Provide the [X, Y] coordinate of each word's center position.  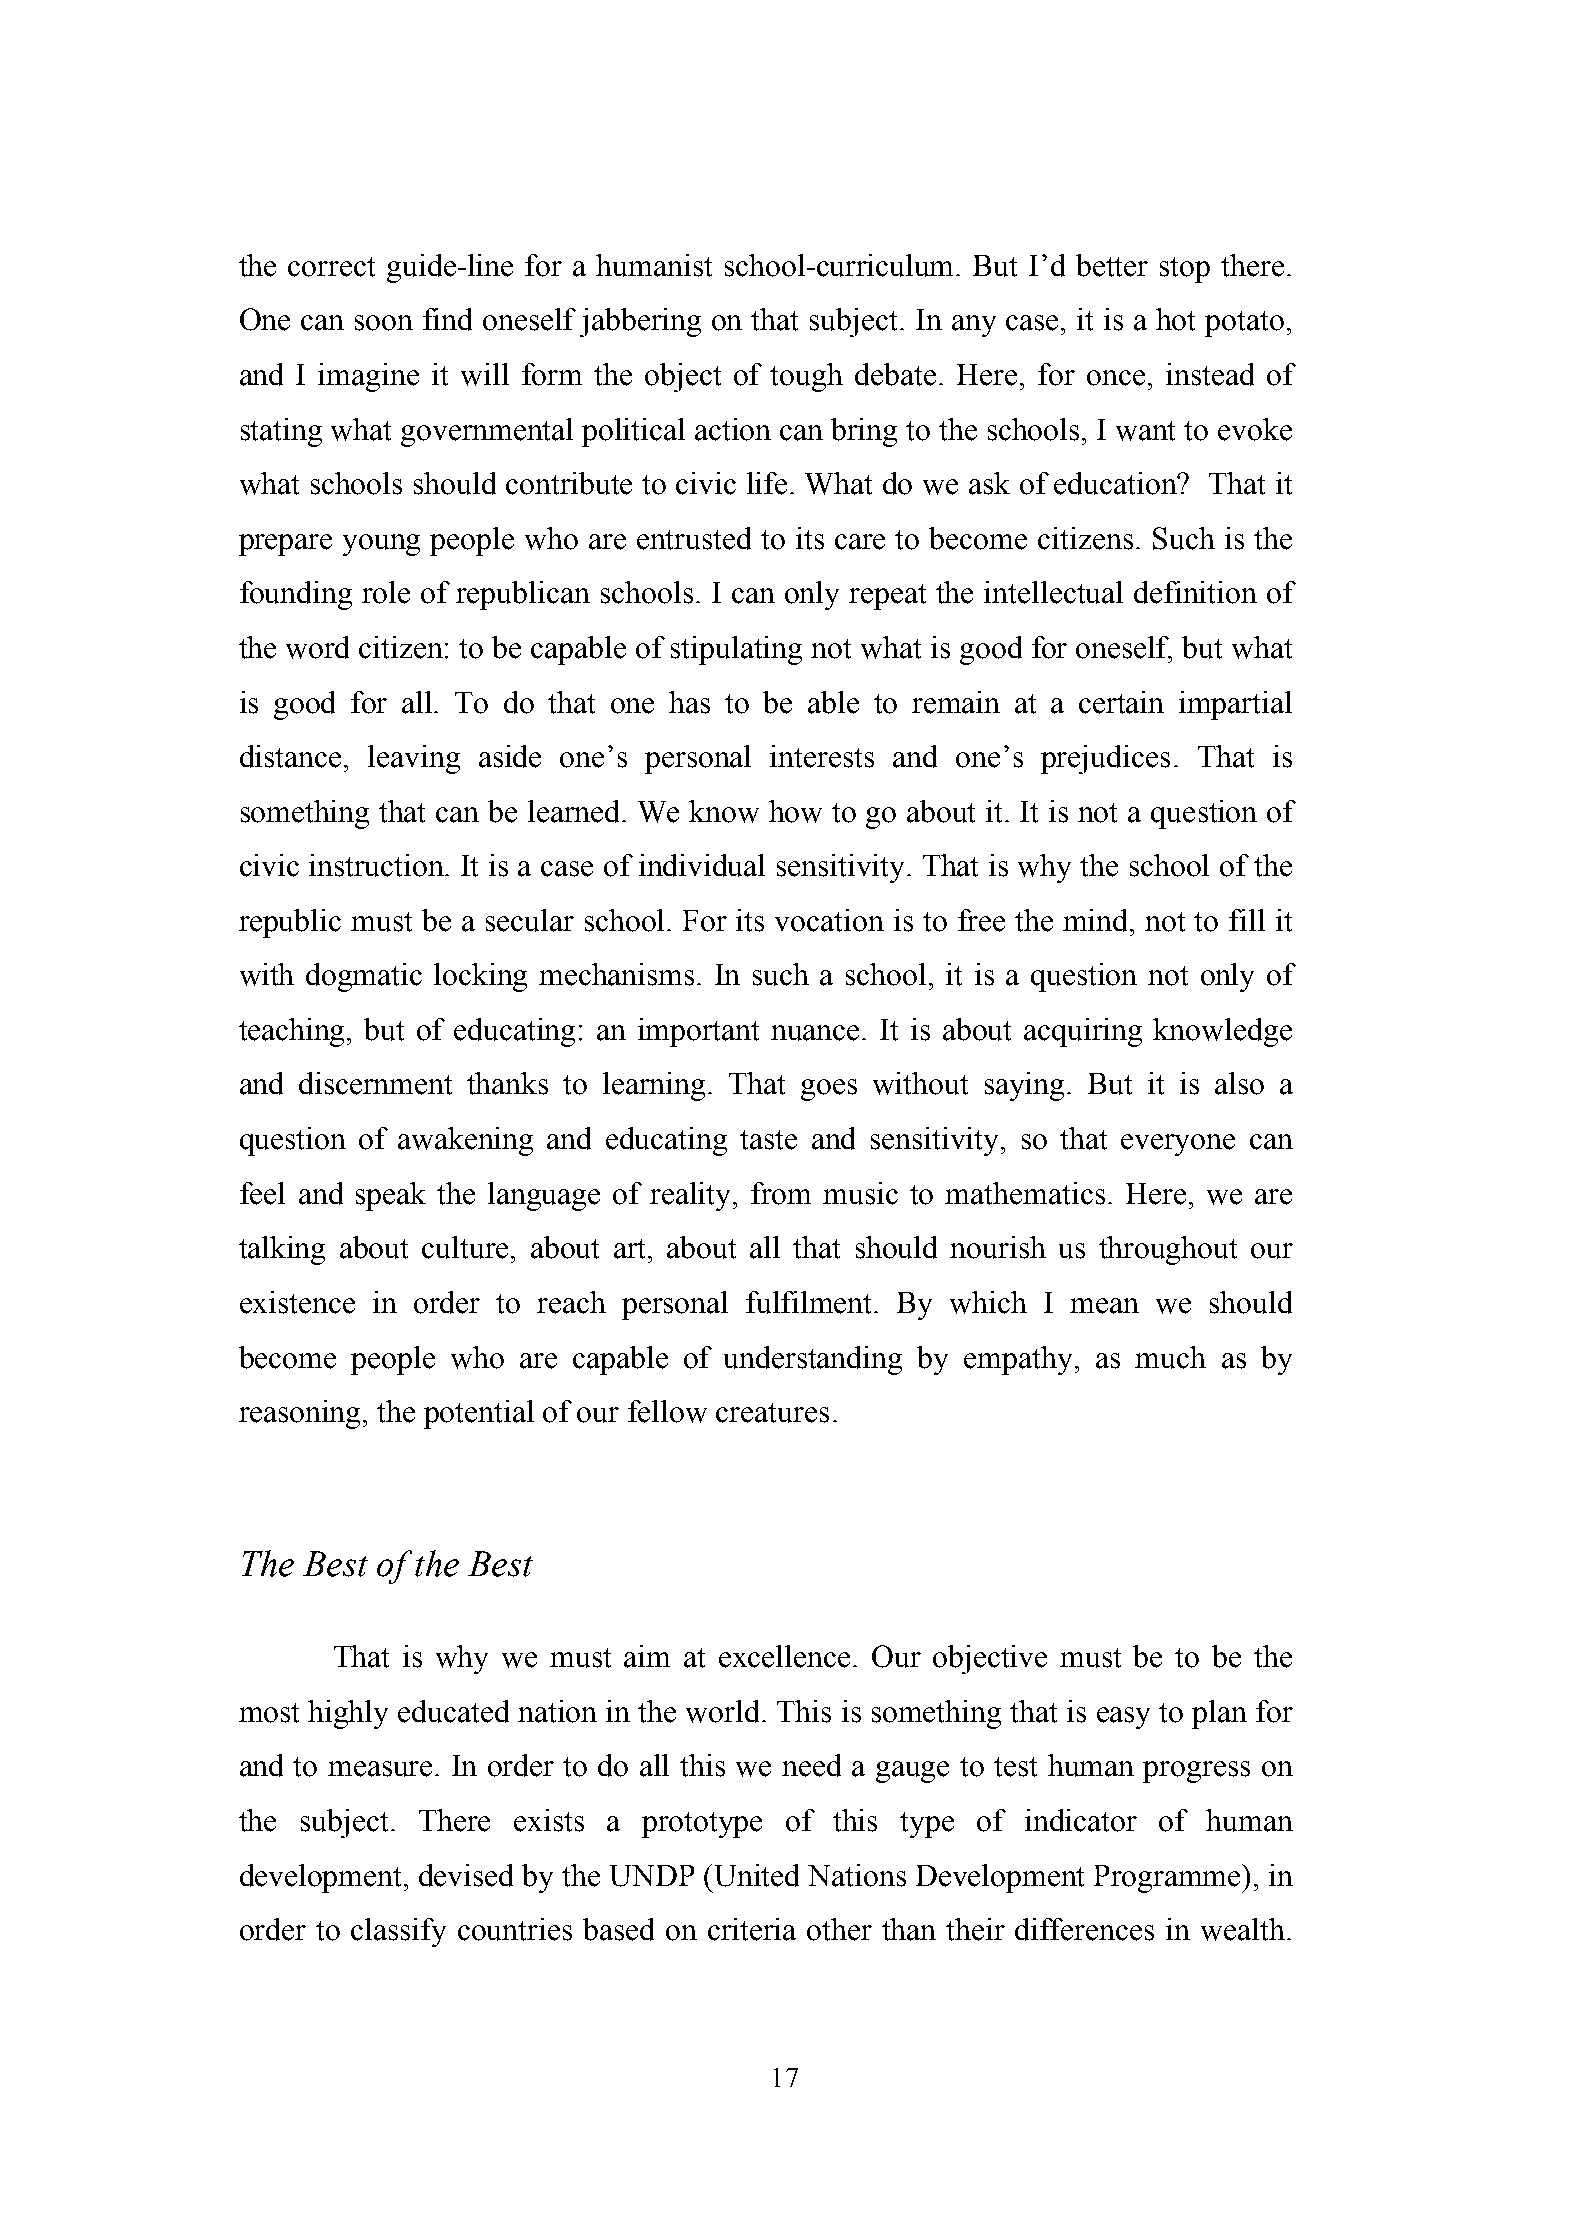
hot [1175, 319]
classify [398, 1932]
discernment [375, 1083]
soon [384, 323]
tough [806, 377]
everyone [1178, 1145]
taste [768, 1140]
